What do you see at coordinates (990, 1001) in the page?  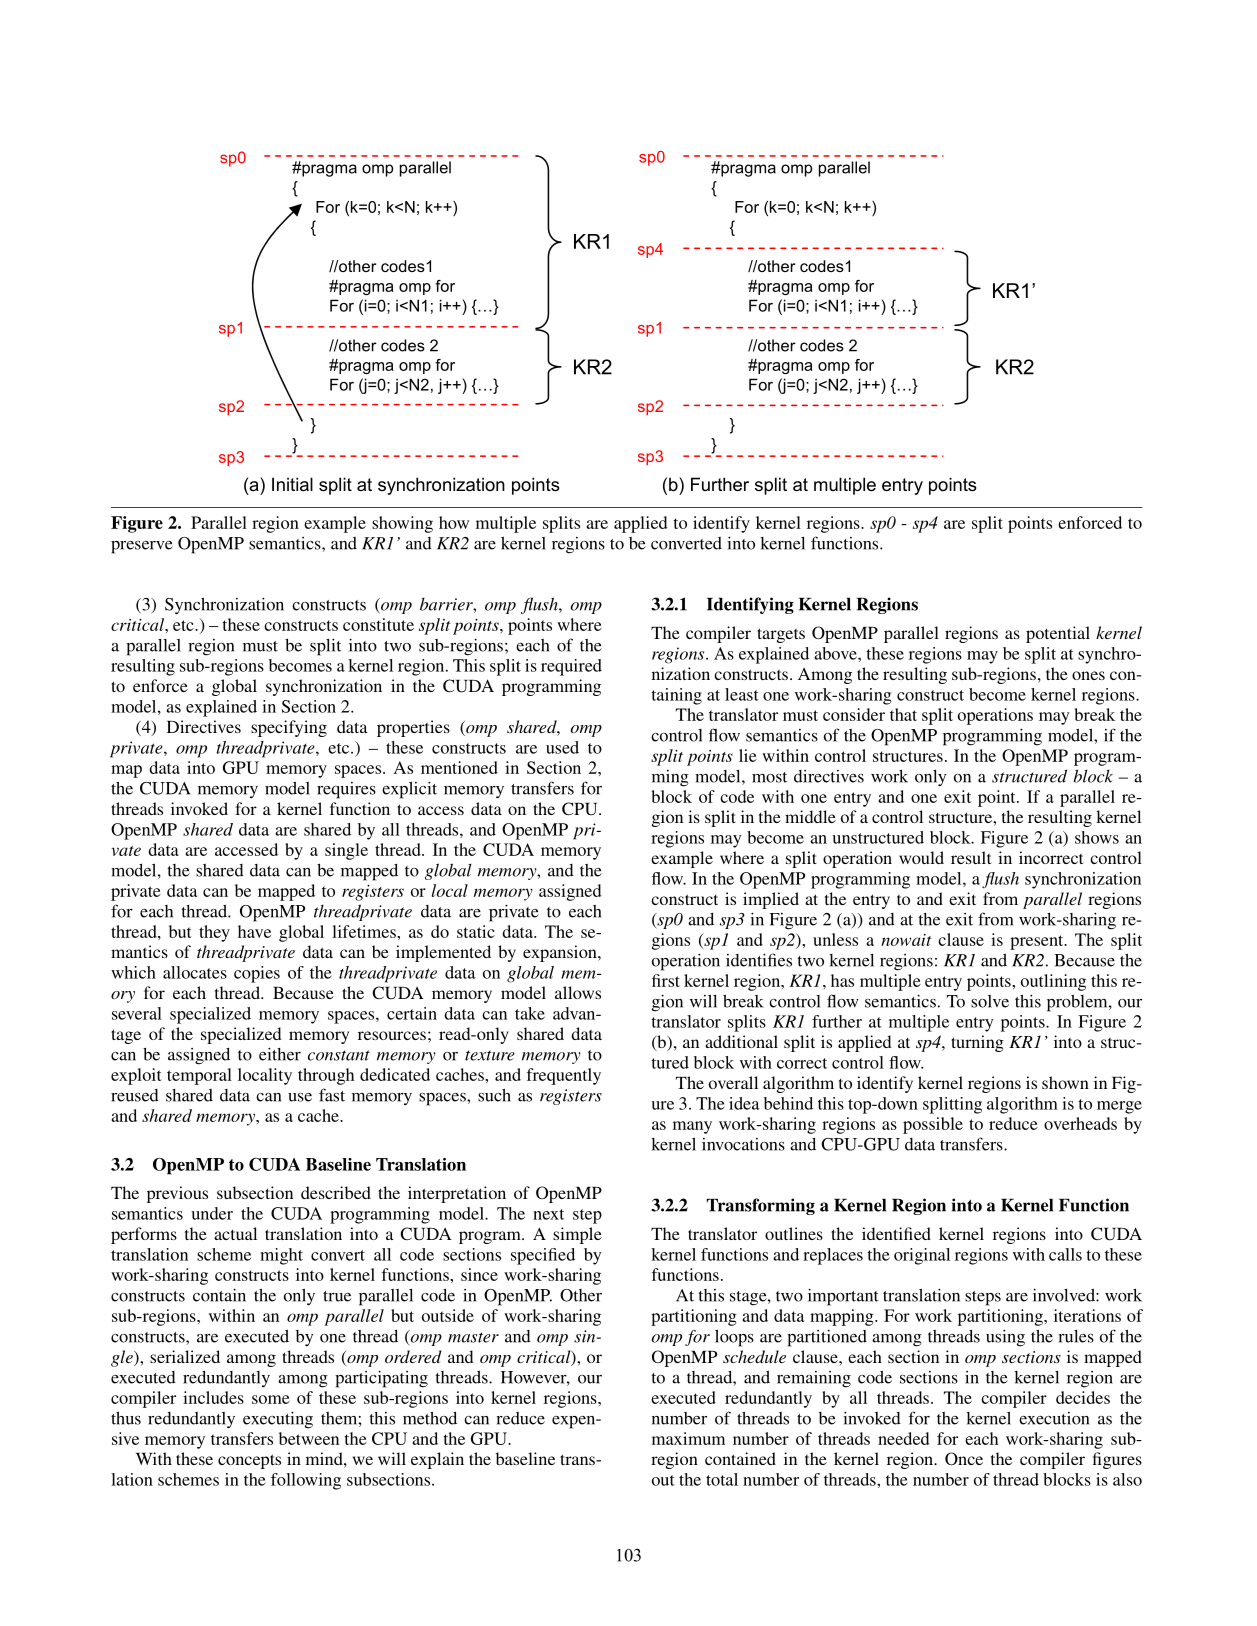 I see `solve` at bounding box center [990, 1001].
